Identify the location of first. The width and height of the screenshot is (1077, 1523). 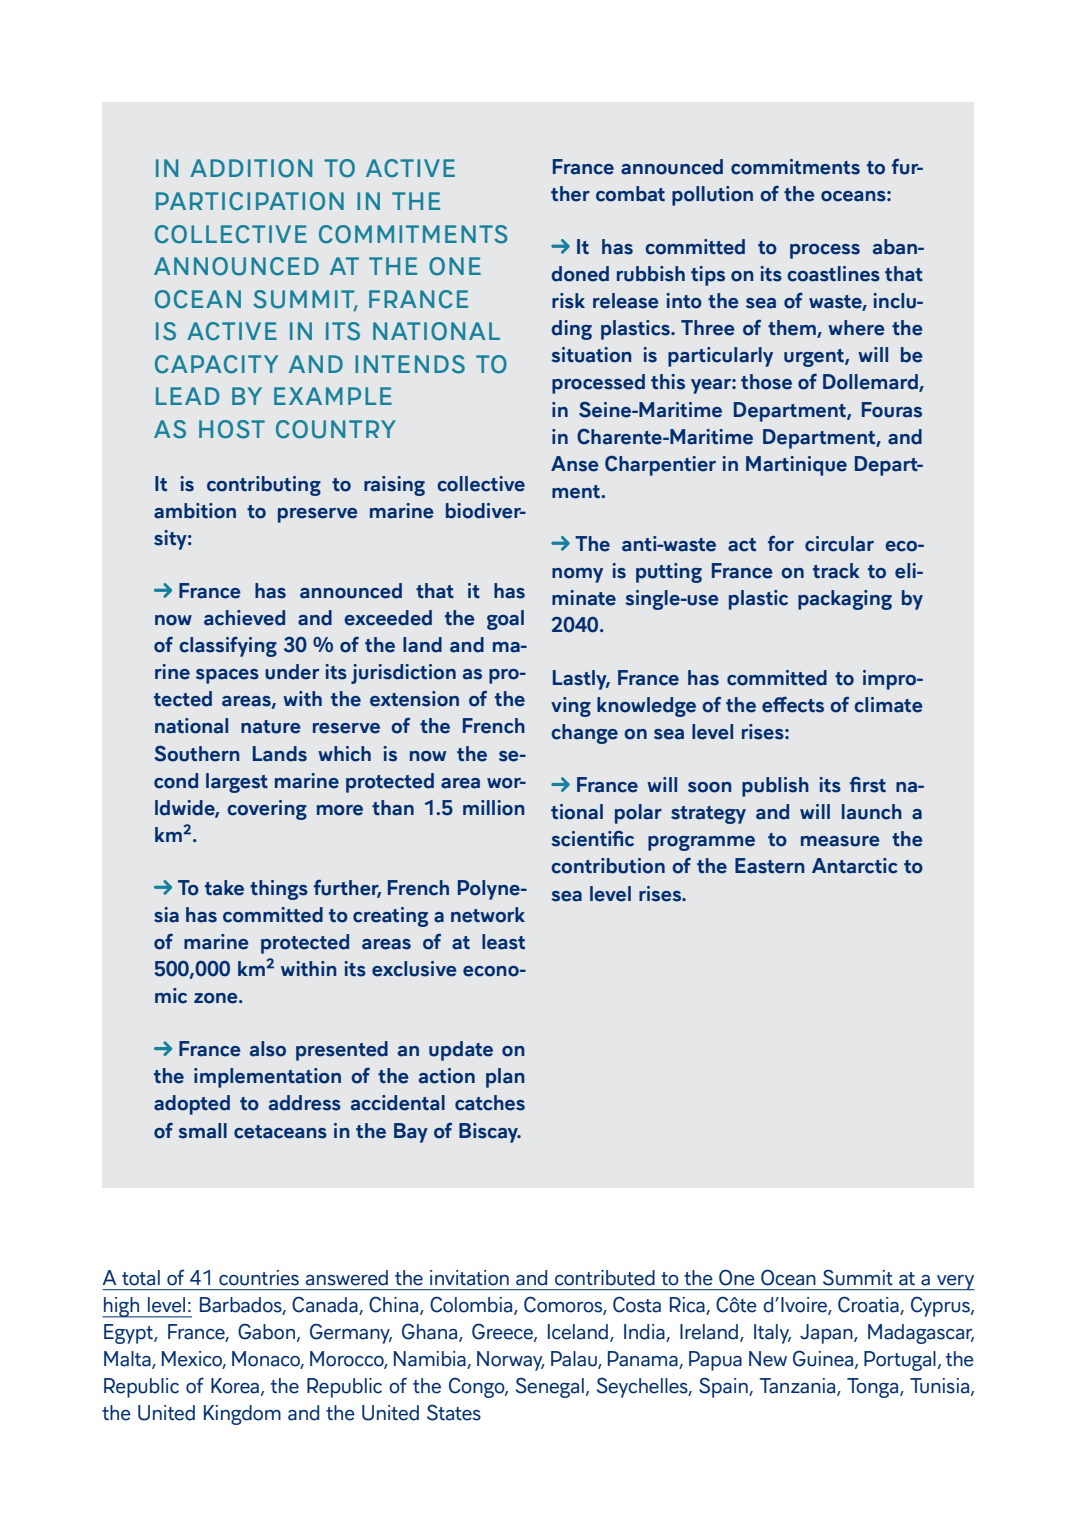
(868, 785).
